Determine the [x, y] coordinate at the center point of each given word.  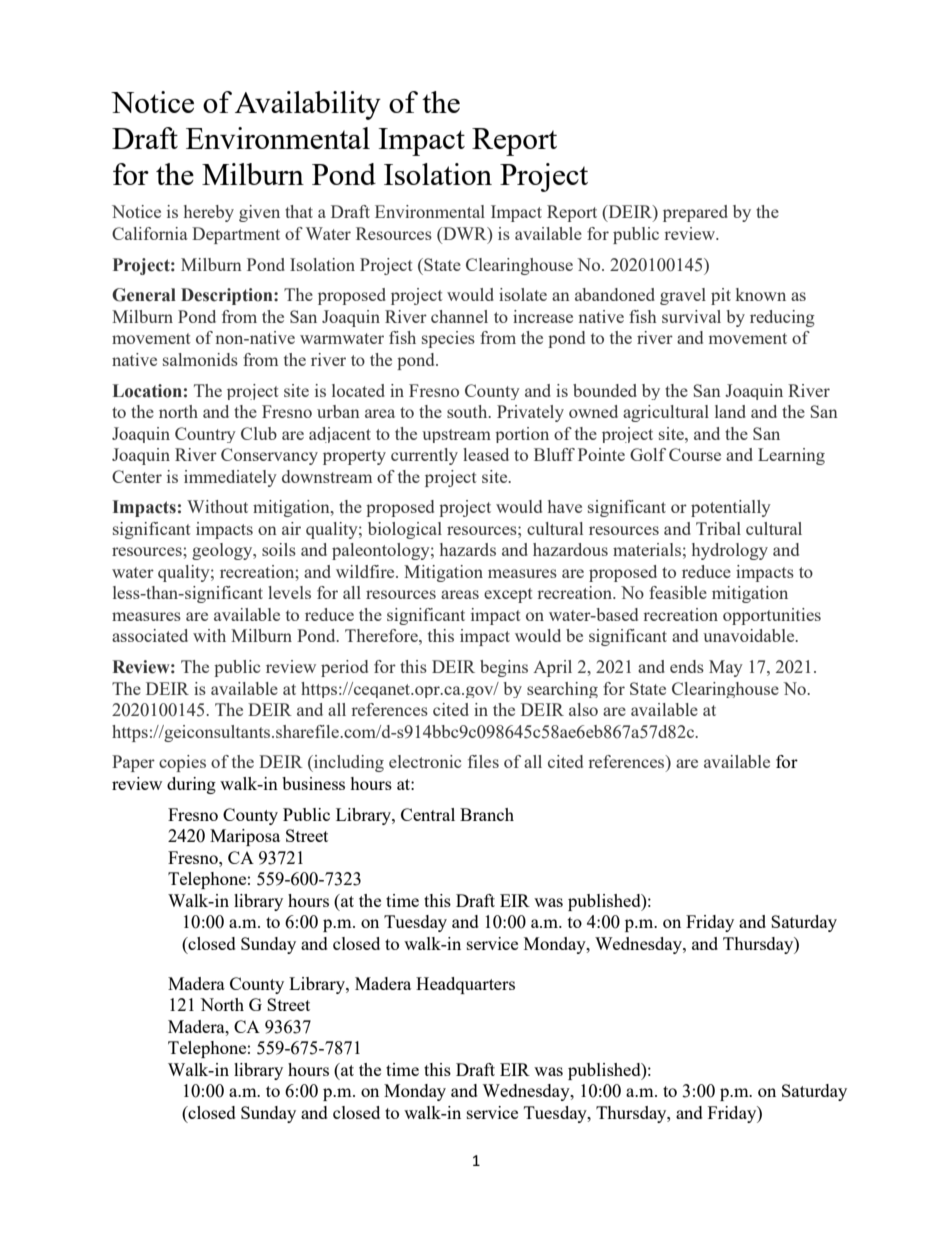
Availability [308, 105]
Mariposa [245, 837]
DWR [465, 233]
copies [182, 763]
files [483, 761]
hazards [468, 549]
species [448, 339]
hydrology [730, 551]
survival [691, 316]
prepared [695, 213]
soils [279, 549]
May [726, 668]
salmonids [200, 359]
